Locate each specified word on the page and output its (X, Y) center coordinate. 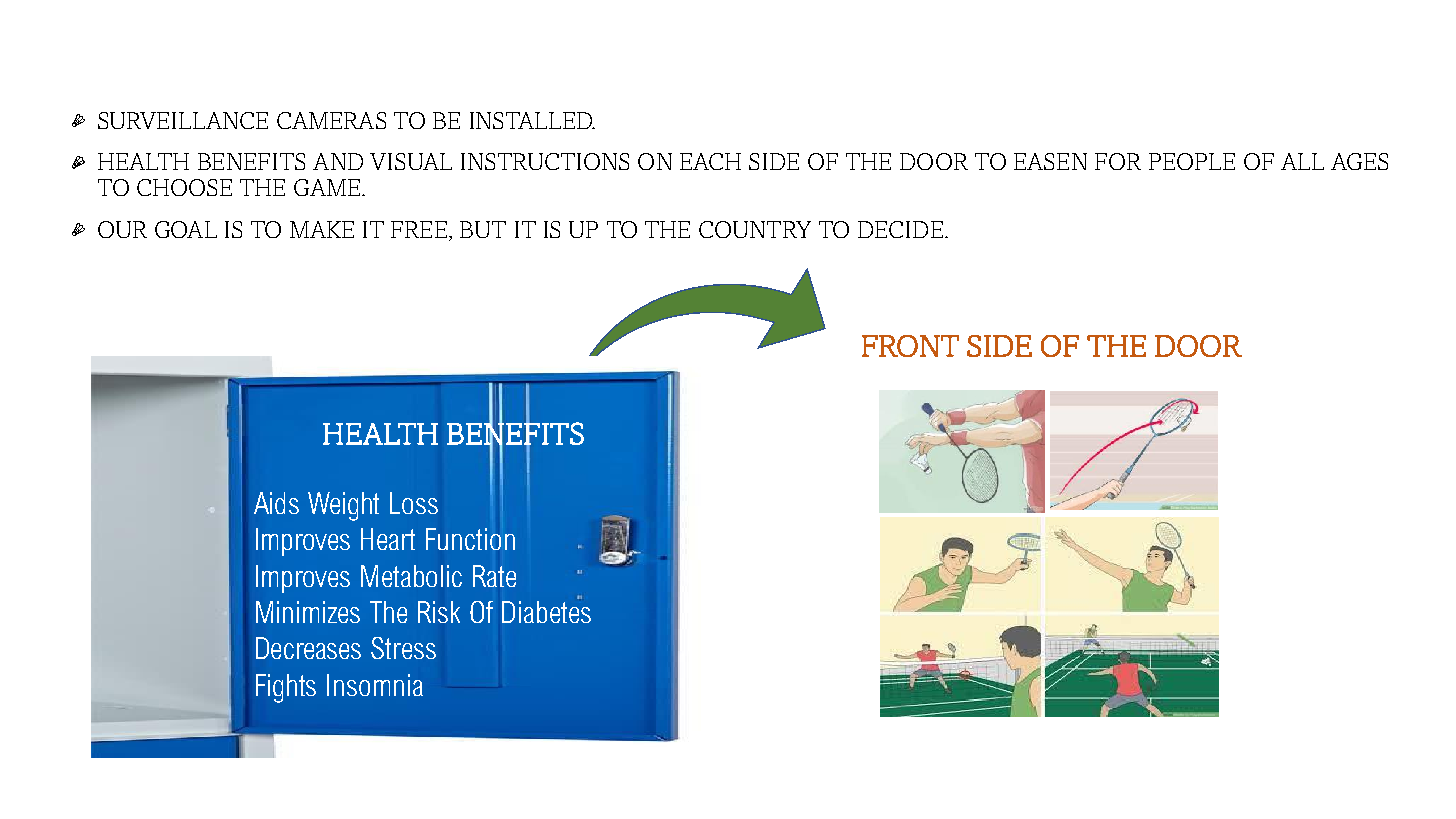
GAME (328, 187)
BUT (483, 229)
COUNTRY (755, 229)
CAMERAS (331, 120)
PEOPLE (1192, 161)
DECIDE (900, 229)
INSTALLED (532, 120)
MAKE (322, 229)
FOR (1118, 161)
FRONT (910, 346)
